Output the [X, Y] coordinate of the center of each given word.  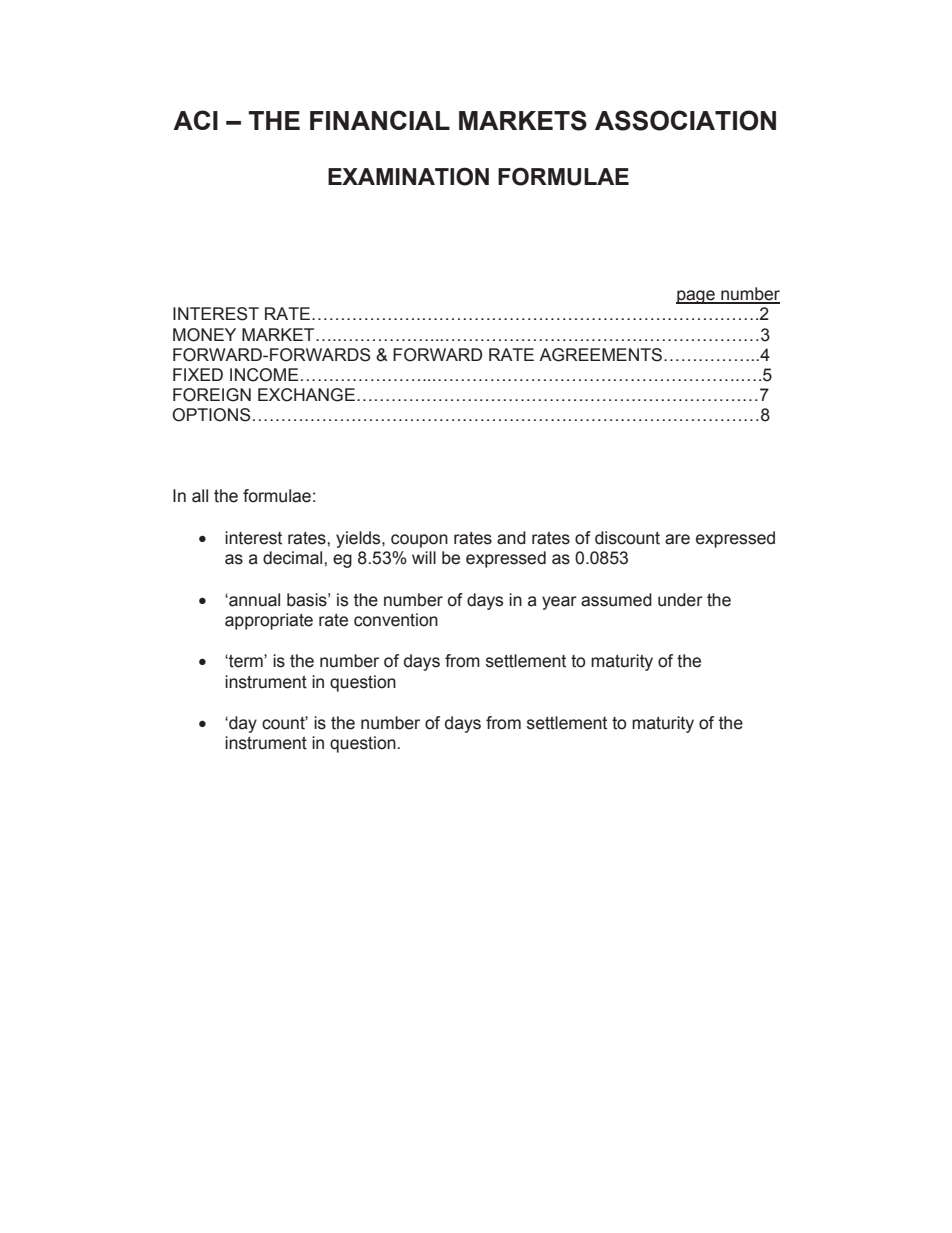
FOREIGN [212, 395]
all [200, 496]
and [511, 538]
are [677, 539]
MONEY [204, 335]
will [424, 557]
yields [359, 539]
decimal [294, 558]
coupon [419, 541]
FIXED [198, 374]
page [696, 297]
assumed [616, 600]
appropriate [269, 621]
